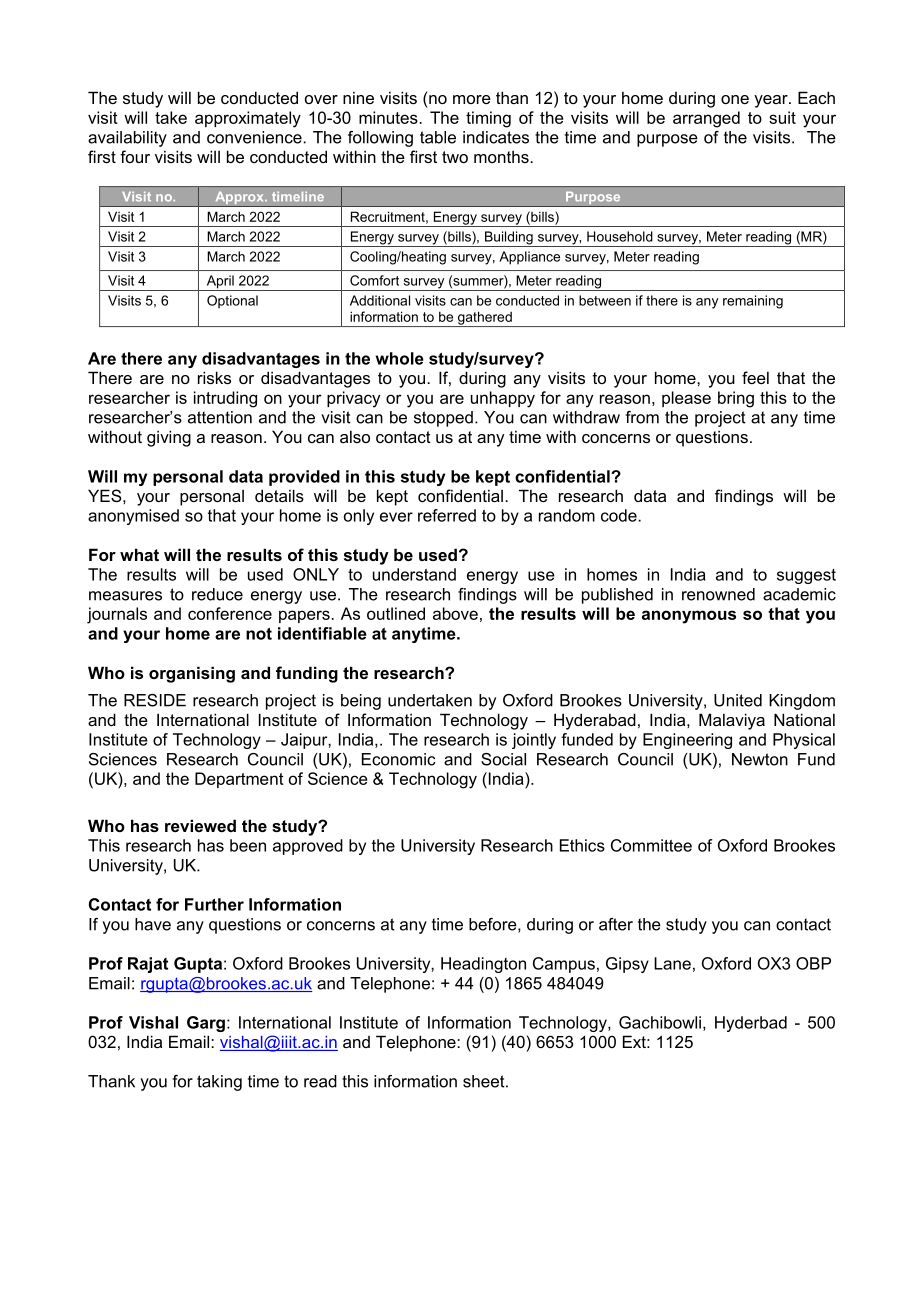 The image size is (924, 1308). Describe the element at coordinates (239, 780) in the page. I see `Department` at that location.
